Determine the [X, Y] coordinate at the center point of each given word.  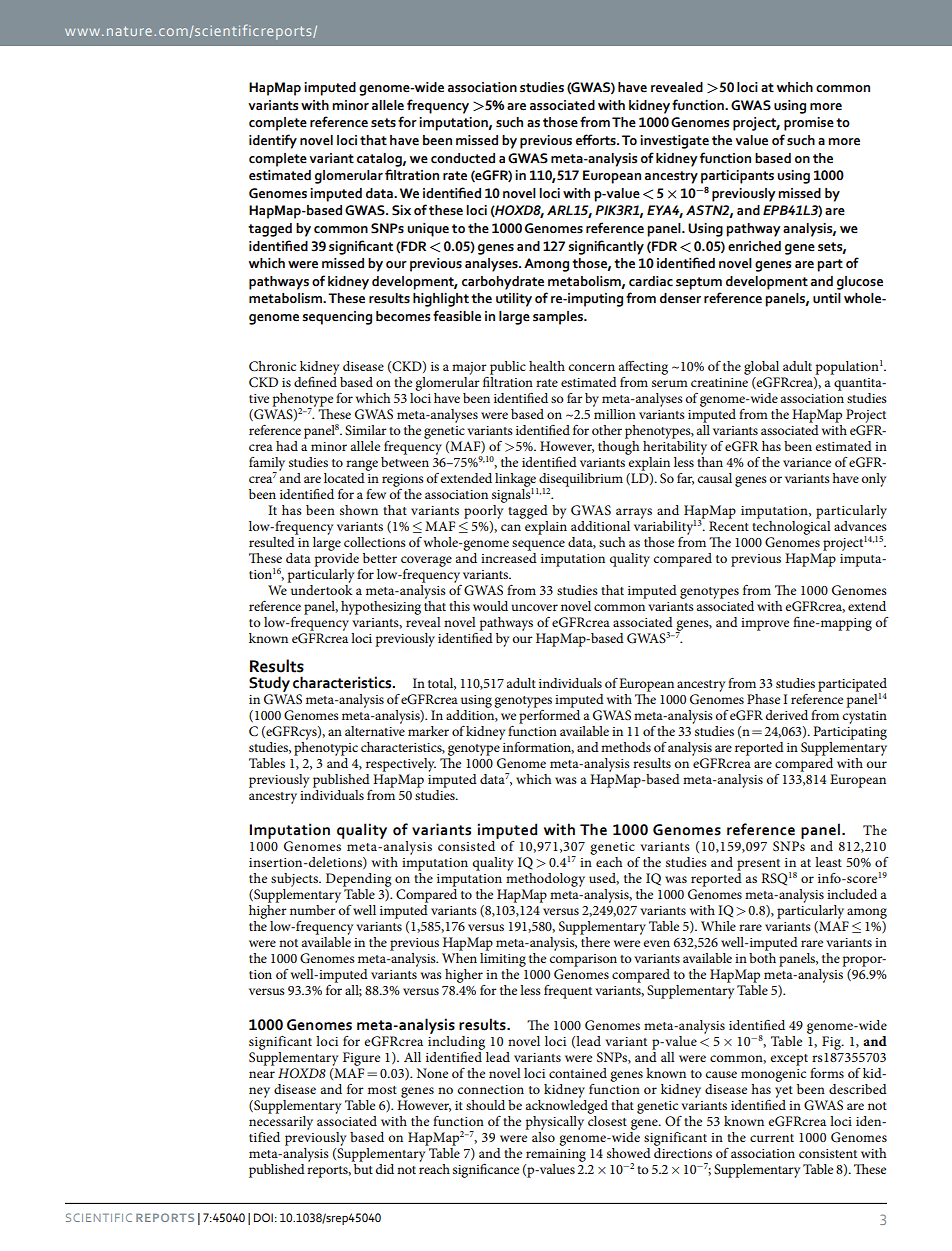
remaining [556, 1155]
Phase [763, 699]
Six [401, 210]
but [362, 1167]
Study [269, 684]
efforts [597, 140]
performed [549, 715]
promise [809, 124]
